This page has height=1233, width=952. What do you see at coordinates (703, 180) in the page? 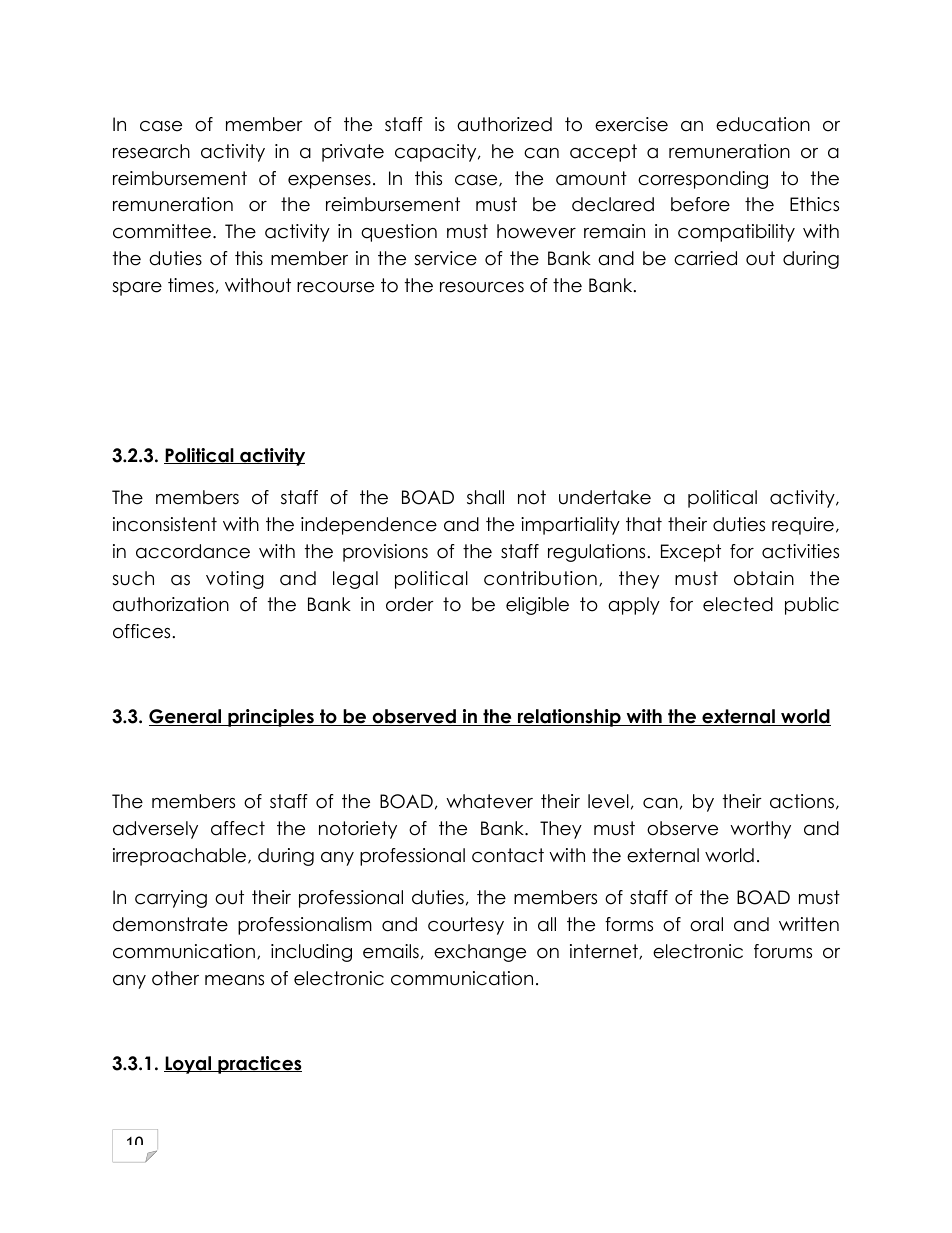
I see `corresponding` at bounding box center [703, 180].
